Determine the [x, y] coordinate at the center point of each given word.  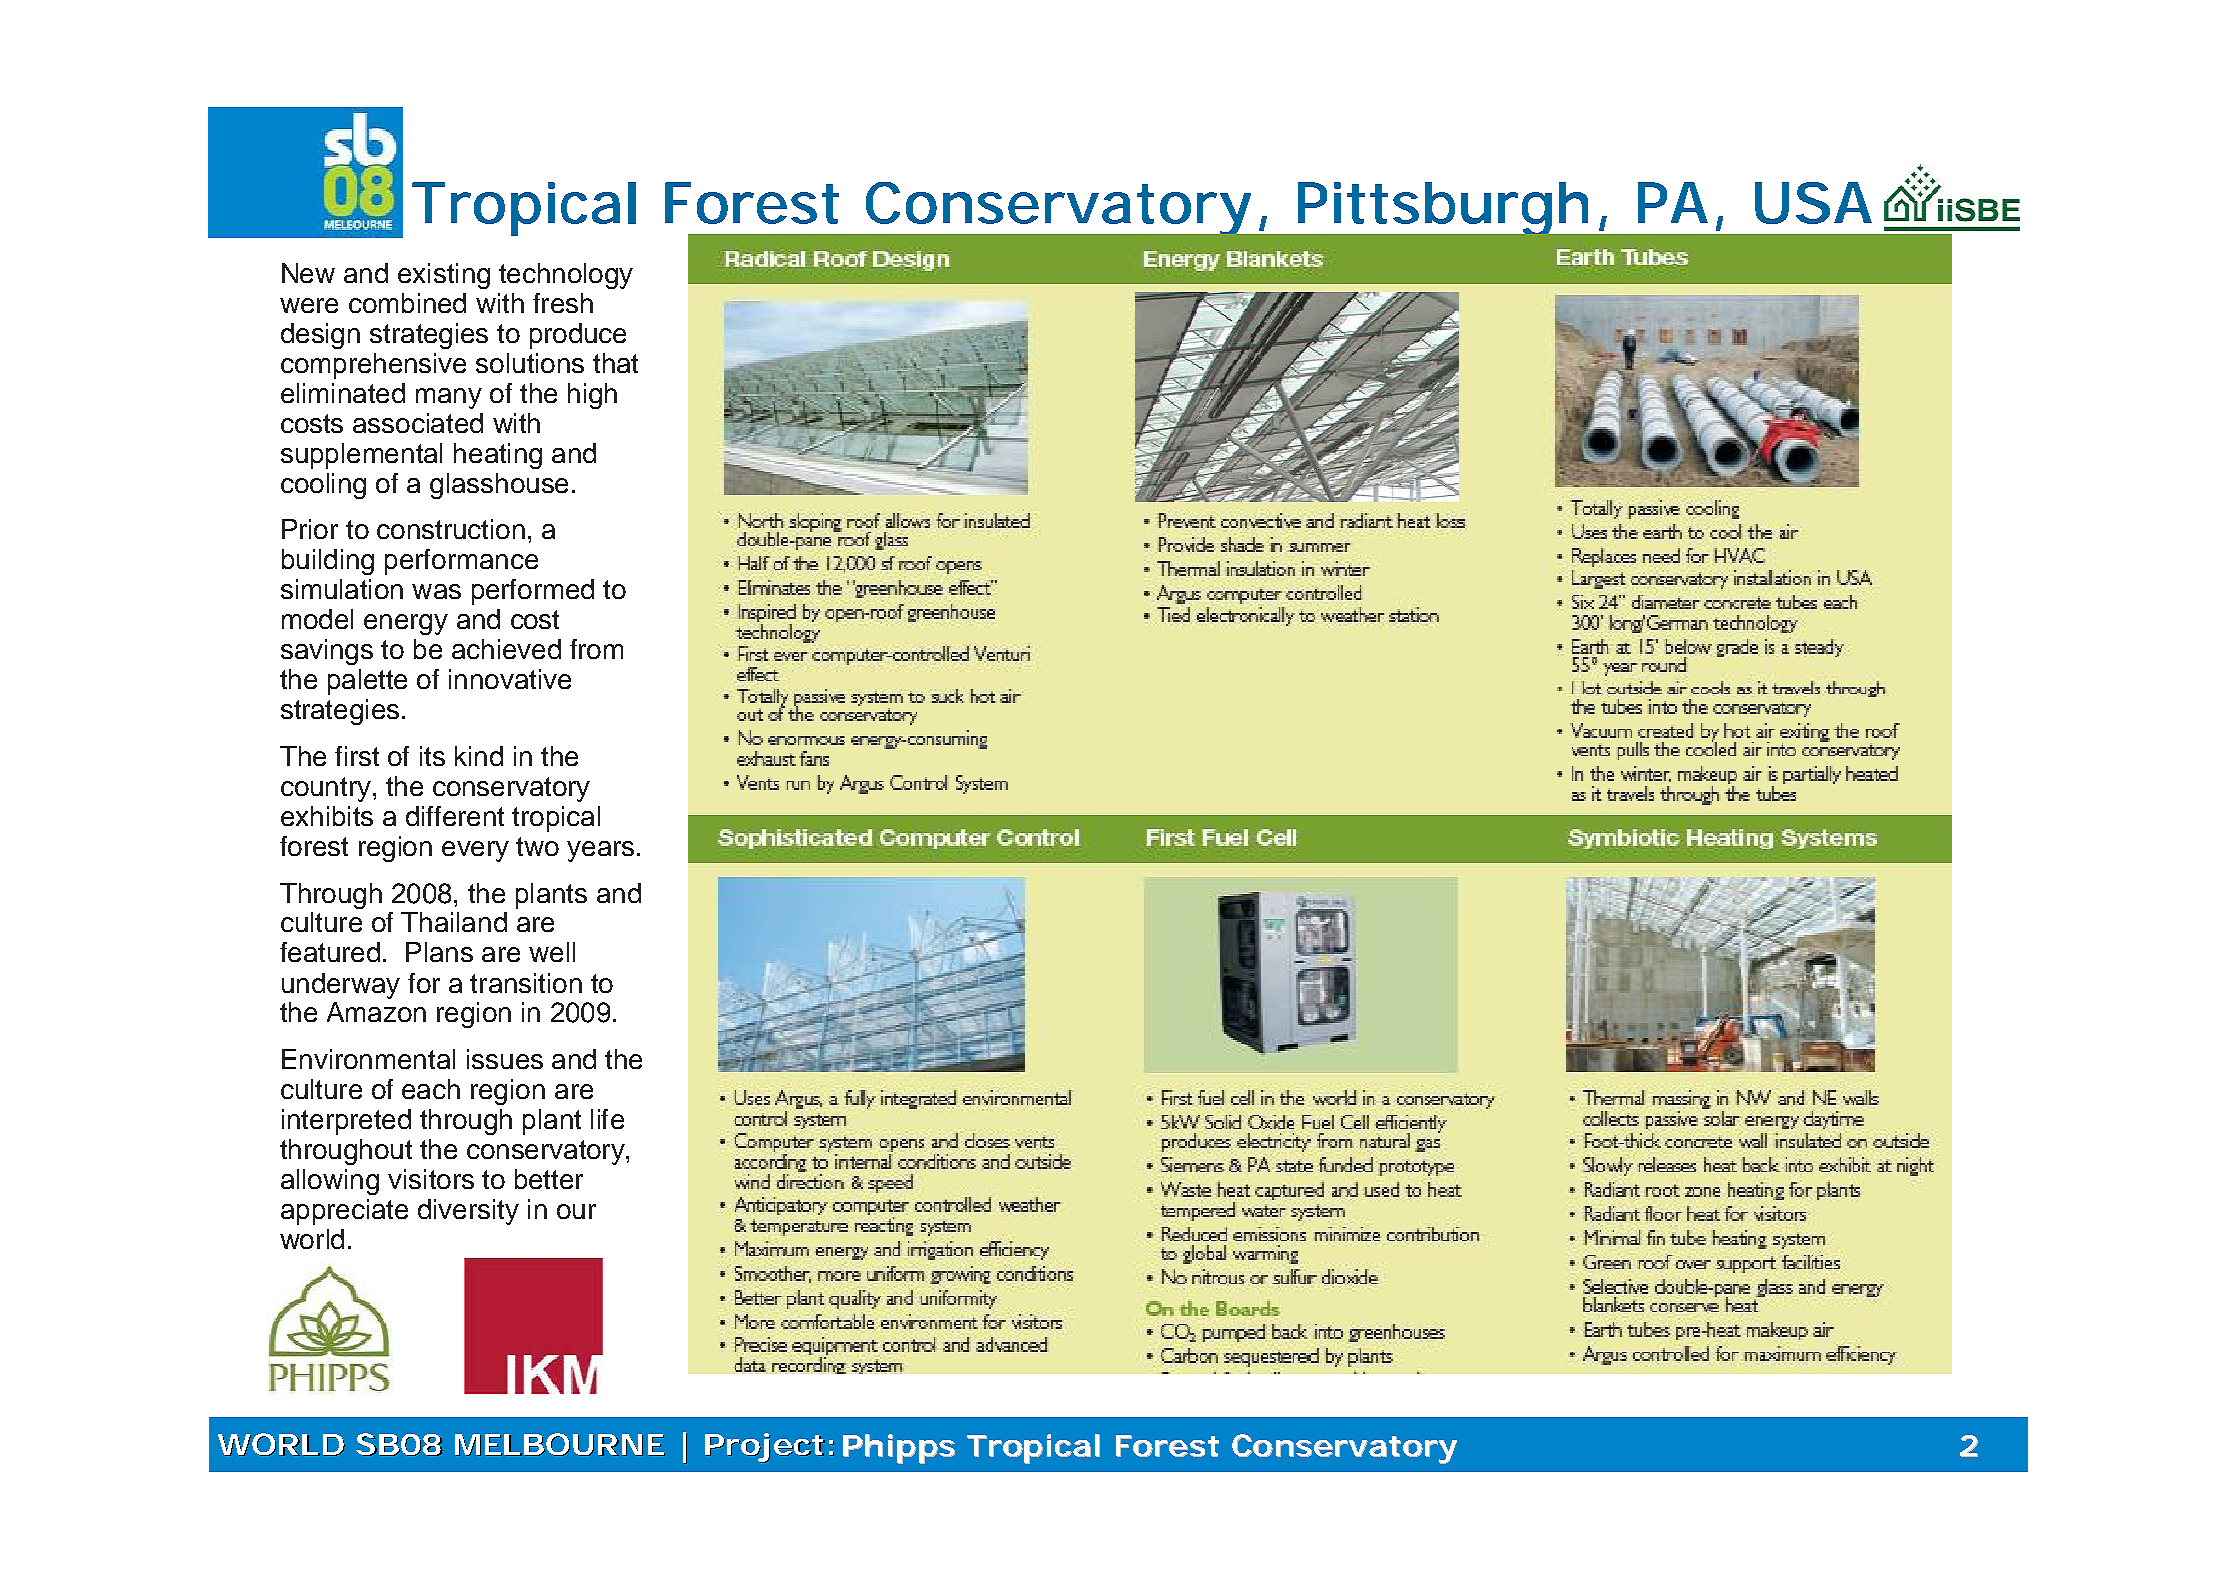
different [455, 816]
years [600, 851]
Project [765, 1448]
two [537, 846]
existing [444, 276]
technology [566, 276]
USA [1812, 203]
